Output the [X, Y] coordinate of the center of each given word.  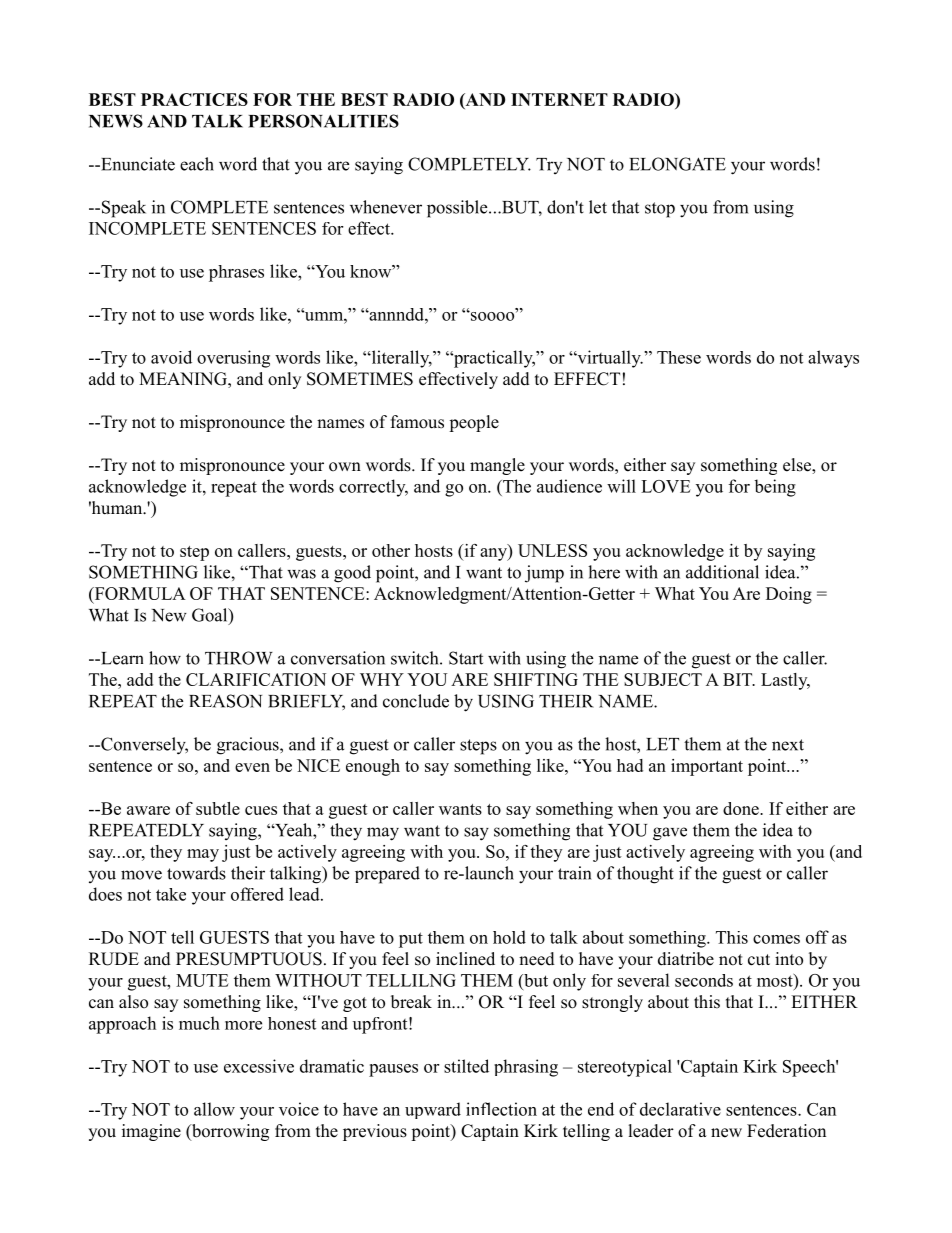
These [679, 357]
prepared [387, 875]
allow [214, 1109]
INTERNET [559, 99]
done [742, 808]
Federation [786, 1131]
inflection [501, 1109]
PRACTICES [194, 99]
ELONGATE [677, 164]
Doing [789, 595]
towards [196, 873]
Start [466, 658]
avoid [171, 357]
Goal [211, 616]
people [474, 423]
